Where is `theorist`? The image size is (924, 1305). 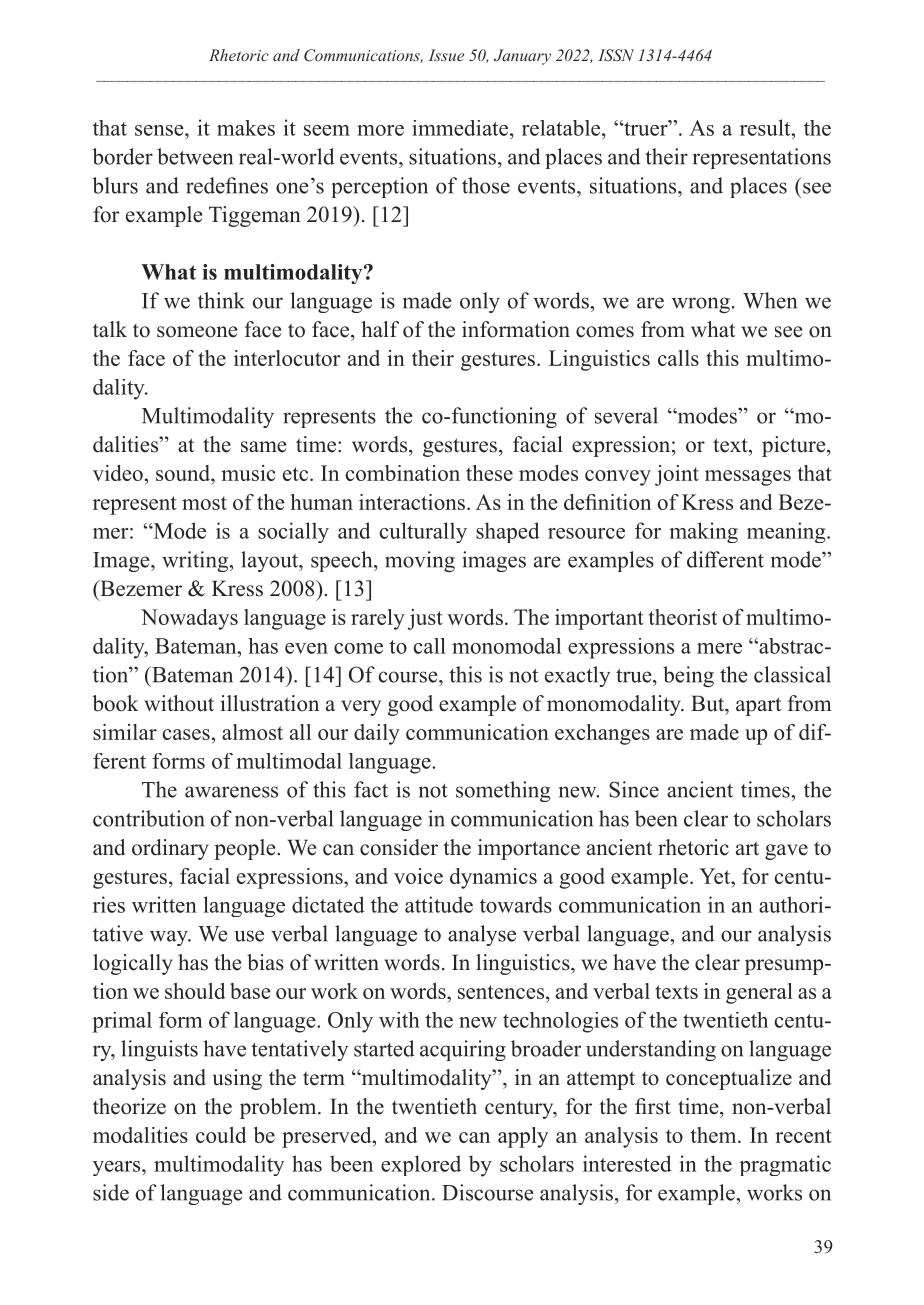
theorist is located at coordinates (683, 617).
